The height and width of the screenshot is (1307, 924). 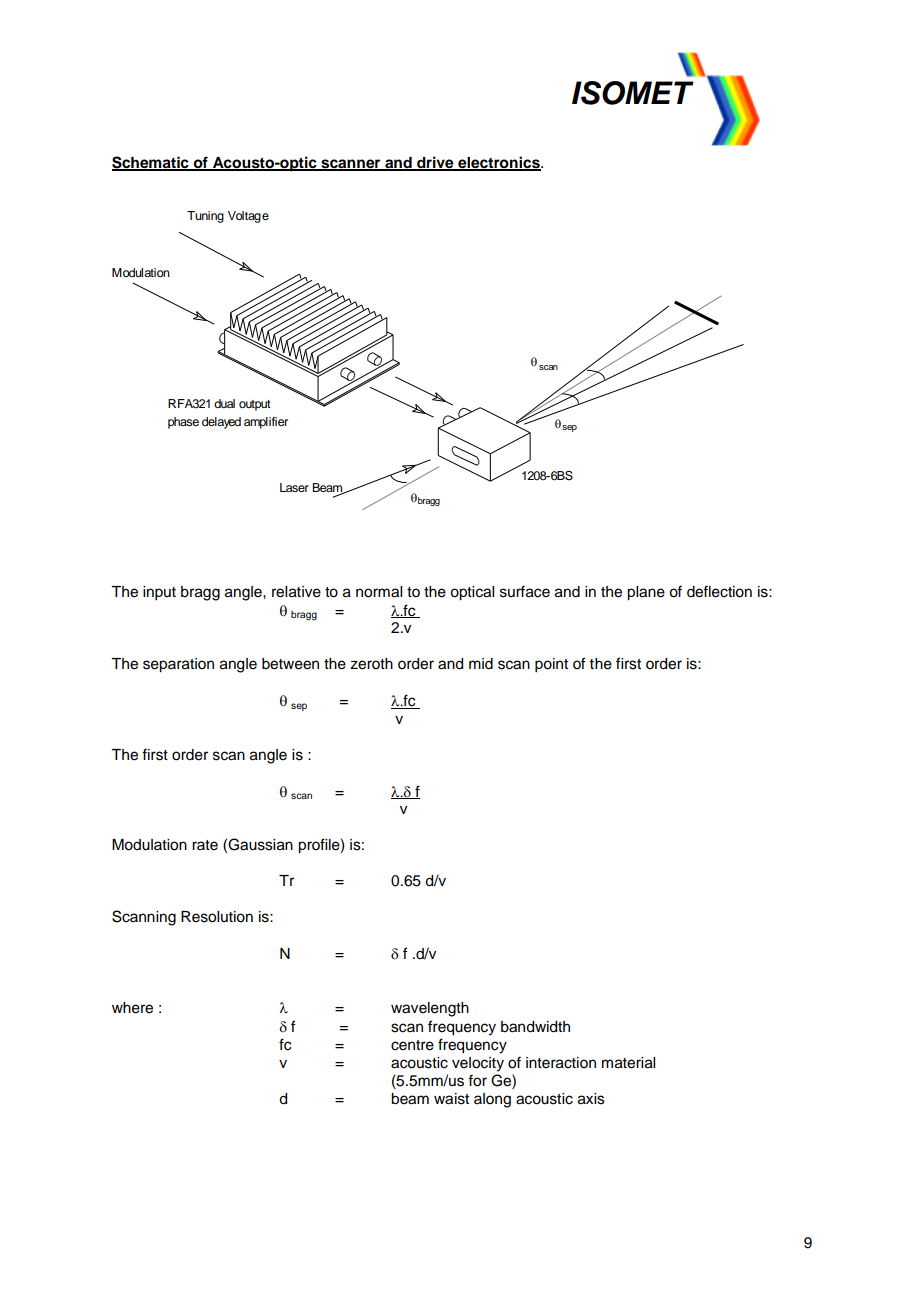 I want to click on Tuning, so click(x=205, y=217).
